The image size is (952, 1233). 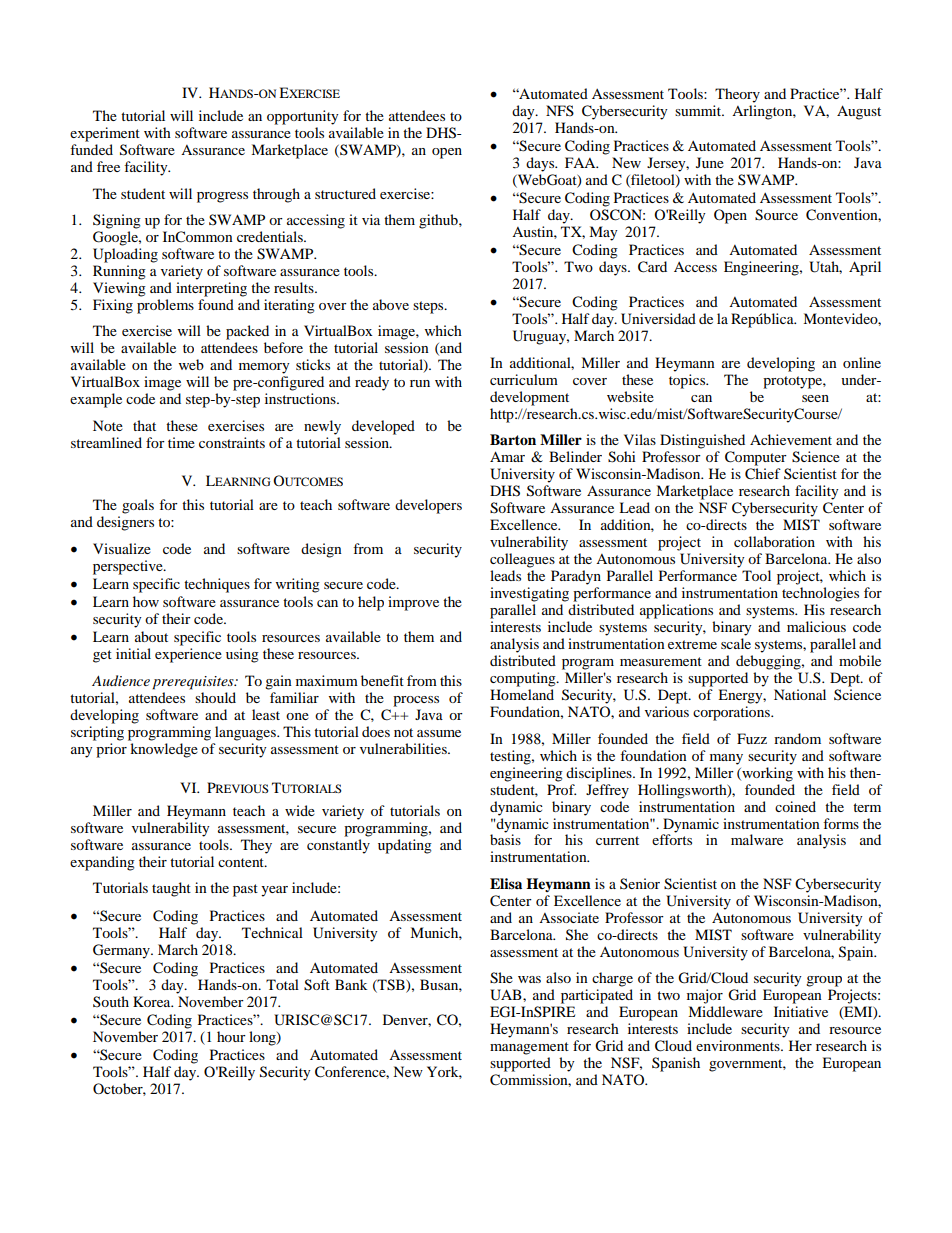 What do you see at coordinates (105, 134) in the page?
I see `experiment` at bounding box center [105, 134].
